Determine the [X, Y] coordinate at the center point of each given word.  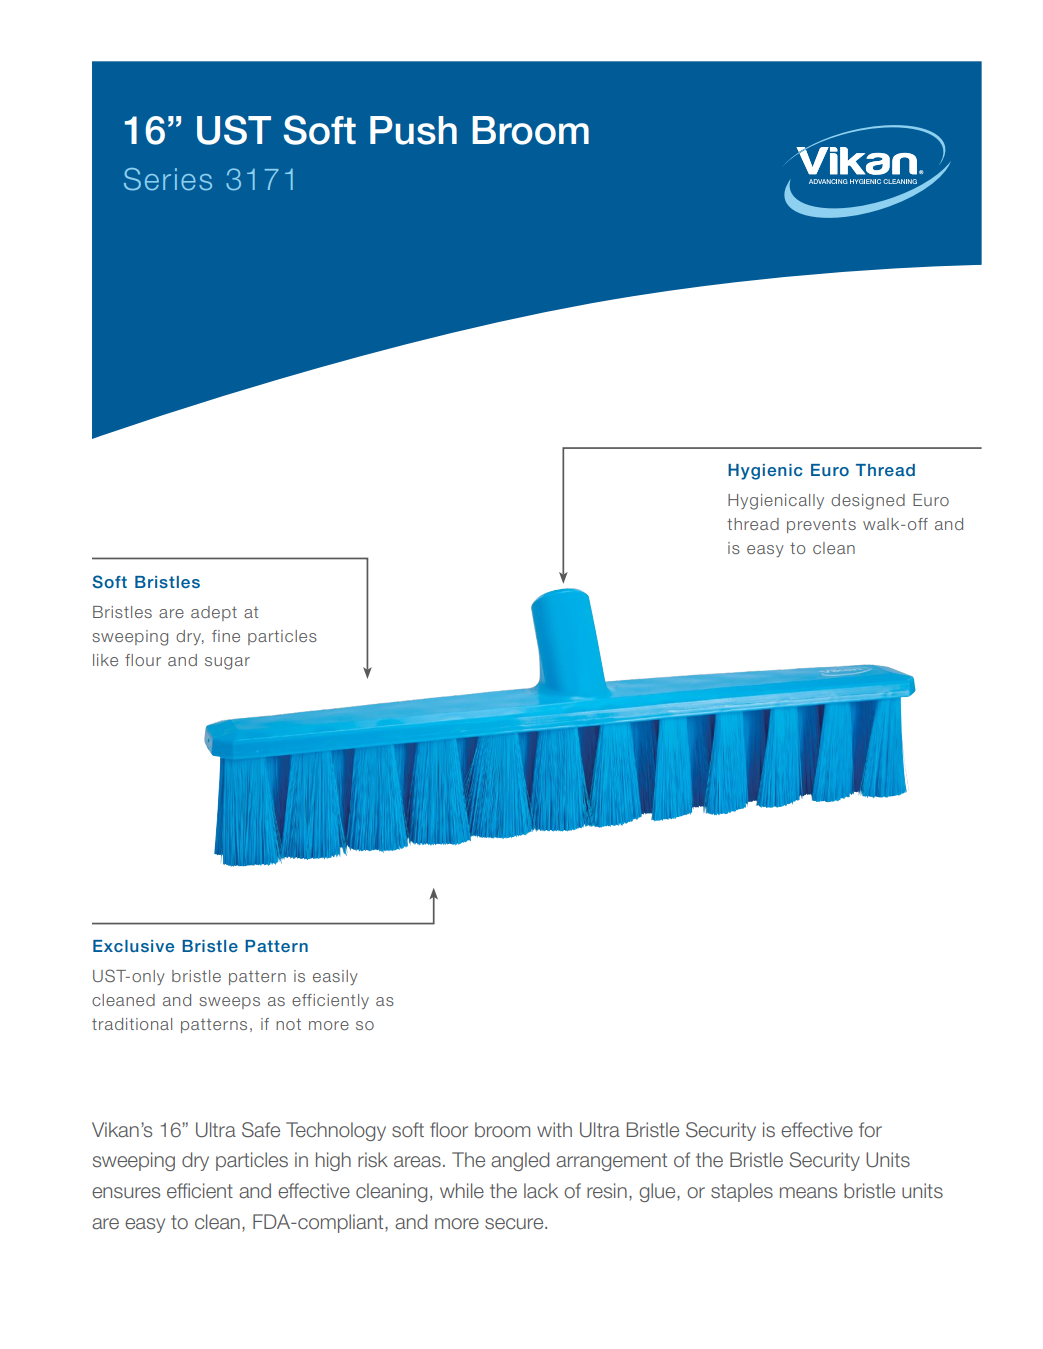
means [808, 1193]
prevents [821, 525]
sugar [227, 663]
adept [214, 613]
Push [413, 130]
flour [143, 660]
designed [868, 502]
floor [449, 1130]
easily [335, 977]
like [105, 660]
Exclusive [133, 946]
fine [226, 636]
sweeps [229, 1003]
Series [168, 179]
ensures [126, 1193]
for [870, 1130]
